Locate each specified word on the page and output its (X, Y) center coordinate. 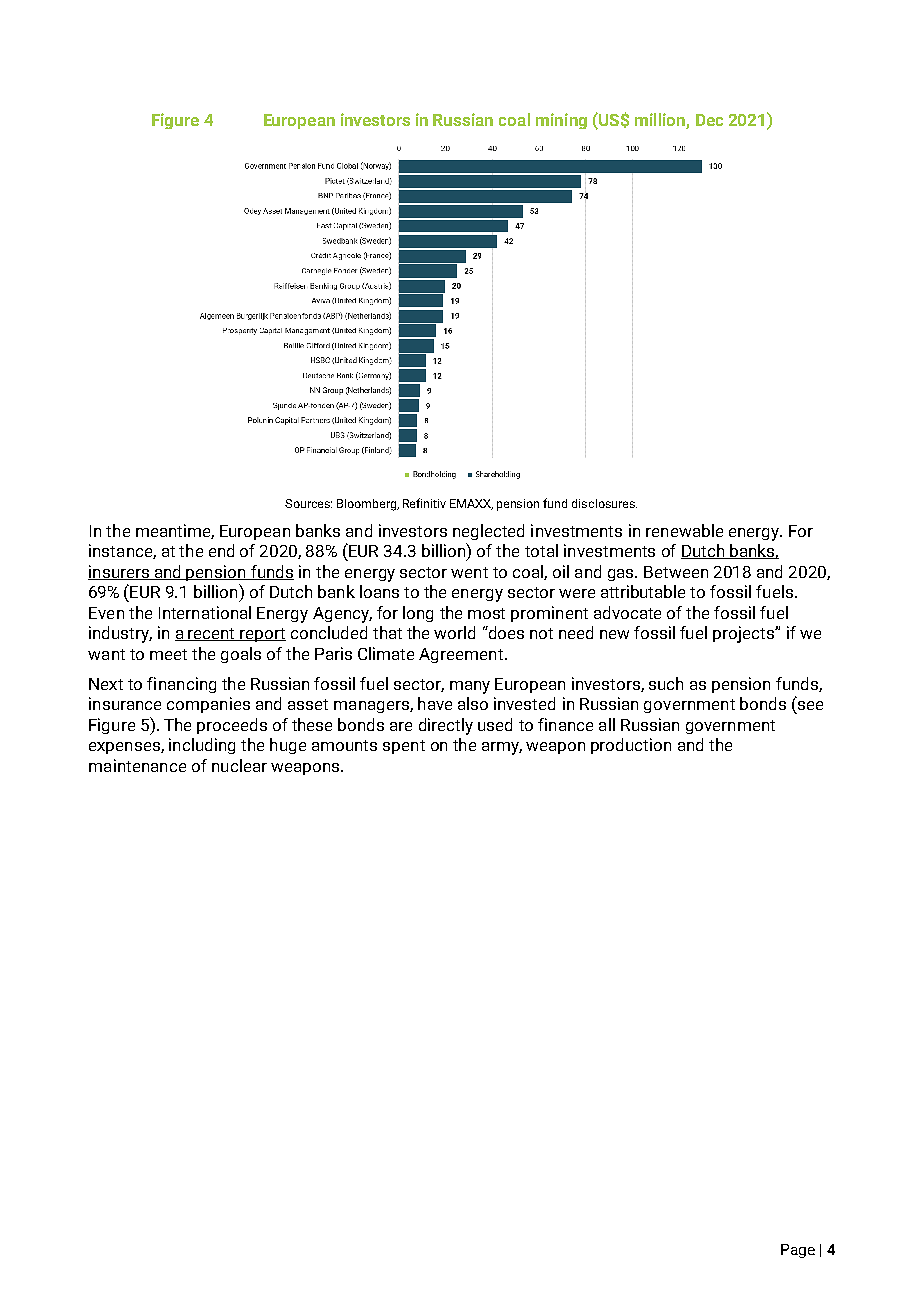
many (470, 687)
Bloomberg (368, 505)
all (607, 724)
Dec (709, 120)
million (660, 119)
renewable (684, 530)
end (221, 550)
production (631, 746)
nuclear (239, 765)
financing (181, 685)
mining (561, 121)
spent (404, 747)
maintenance (137, 765)
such (666, 683)
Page (798, 1251)
